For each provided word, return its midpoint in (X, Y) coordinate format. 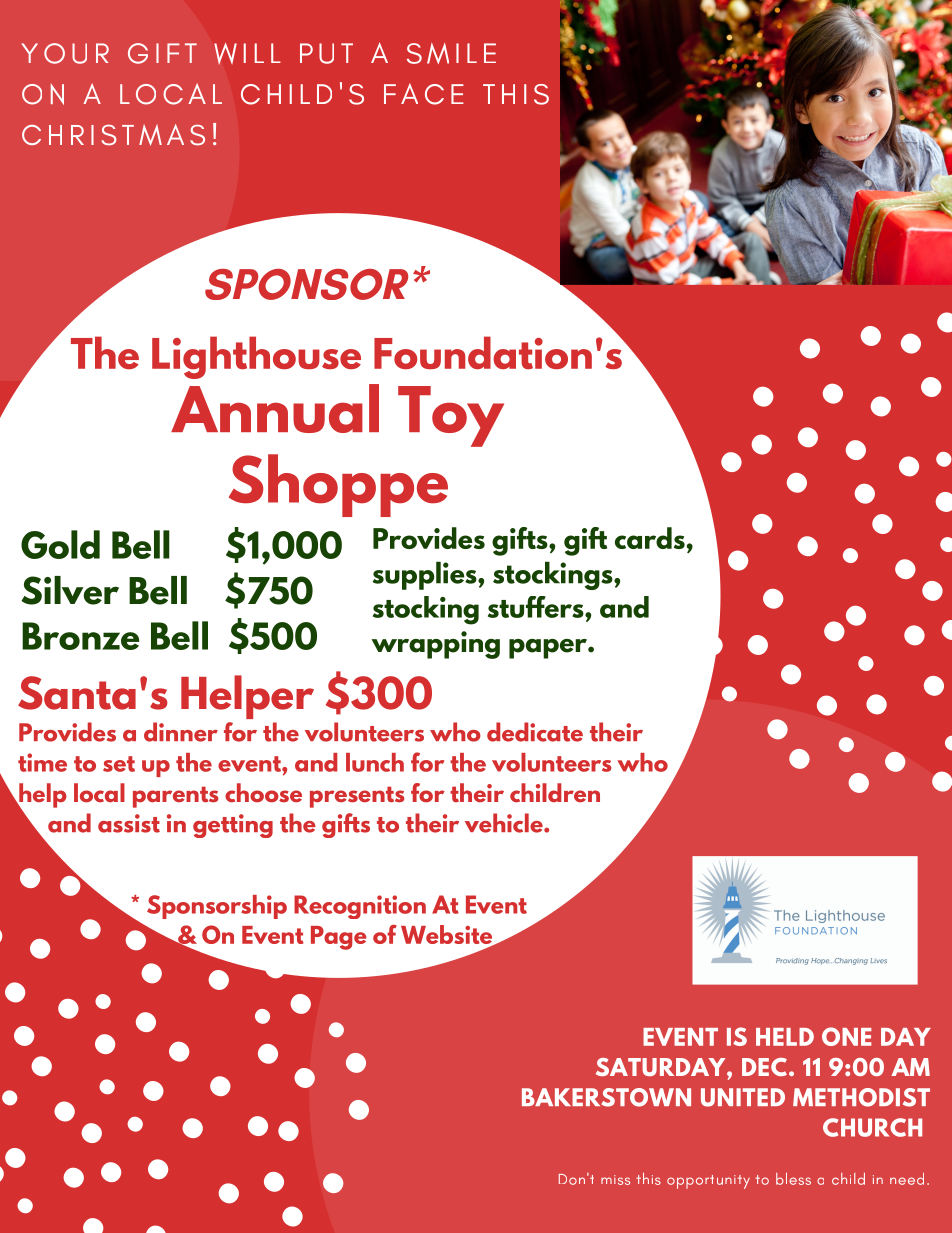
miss (615, 1180)
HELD (785, 1037)
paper (549, 649)
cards (650, 538)
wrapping (435, 645)
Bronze (80, 636)
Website (448, 936)
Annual (275, 408)
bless (793, 1179)
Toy (451, 416)
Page (339, 938)
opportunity (708, 1182)
